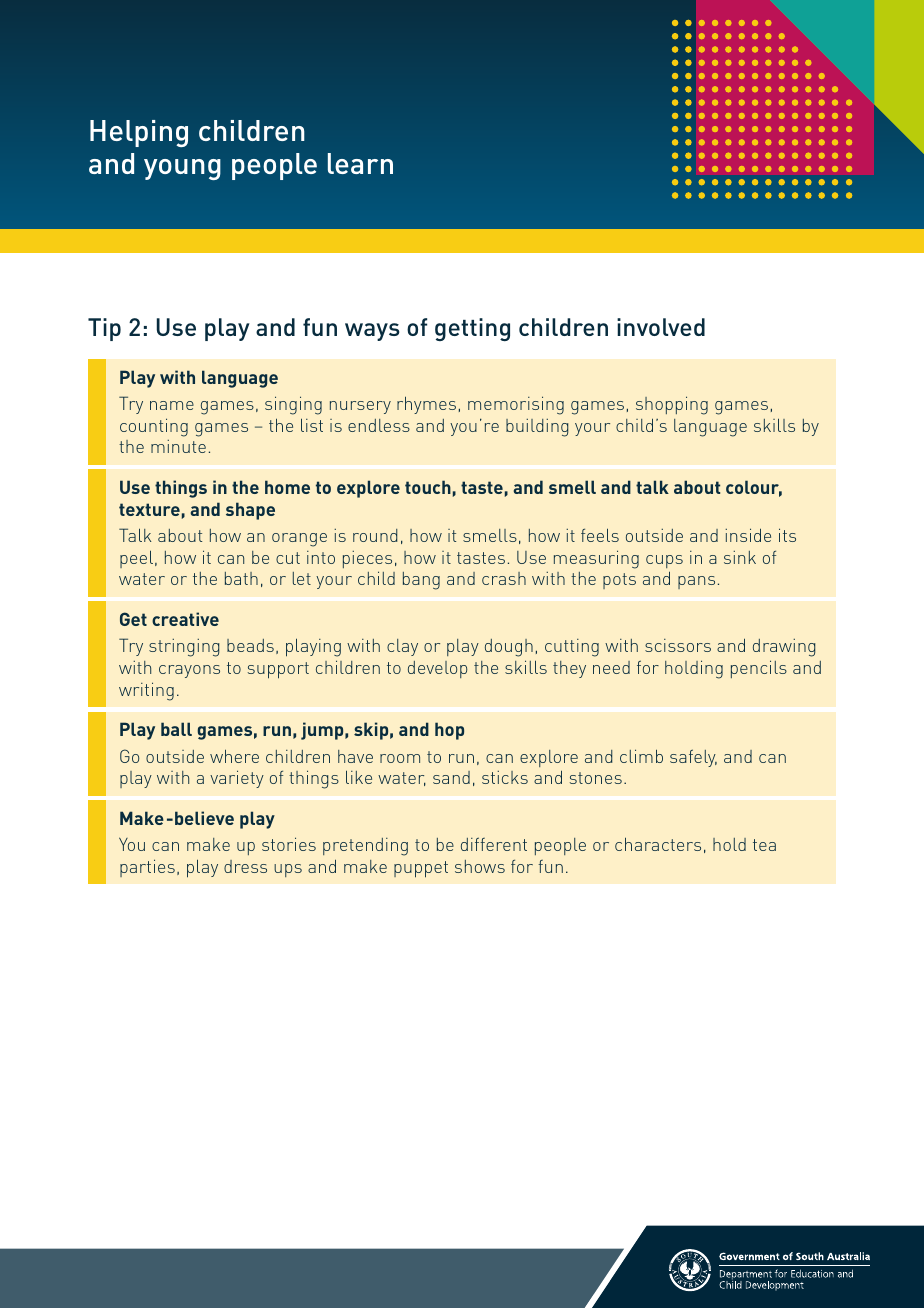 The height and width of the page is (1308, 924). What do you see at coordinates (360, 163) in the page?
I see `learn` at bounding box center [360, 163].
